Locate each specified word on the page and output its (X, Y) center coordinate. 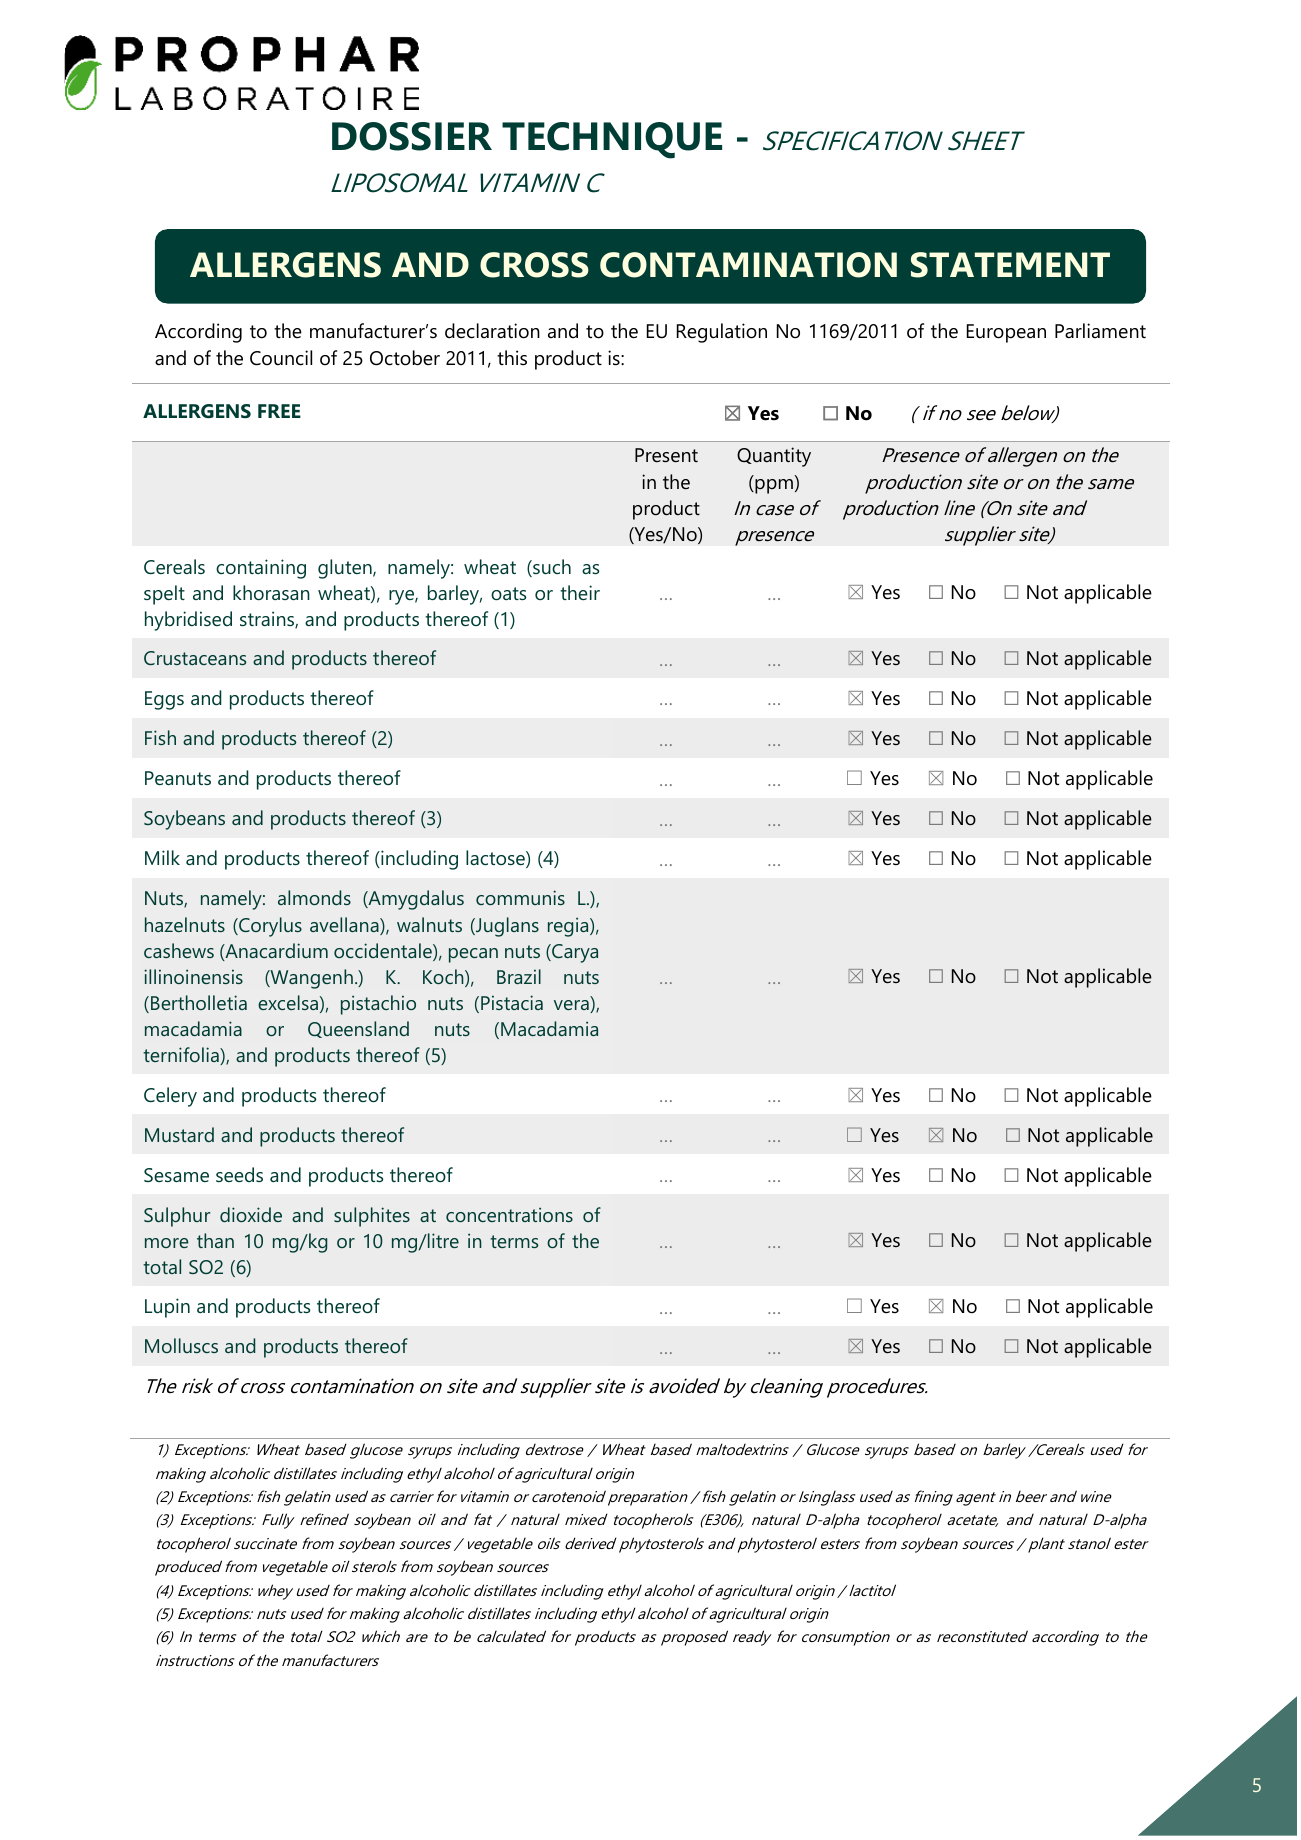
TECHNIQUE (612, 140)
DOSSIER (412, 136)
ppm (773, 486)
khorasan (271, 592)
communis (520, 897)
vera (572, 1006)
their (580, 592)
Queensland (358, 1029)
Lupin (167, 1308)
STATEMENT (1010, 265)
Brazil (519, 976)
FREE (279, 411)
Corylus (269, 927)
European (1006, 333)
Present (666, 455)
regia (569, 927)
